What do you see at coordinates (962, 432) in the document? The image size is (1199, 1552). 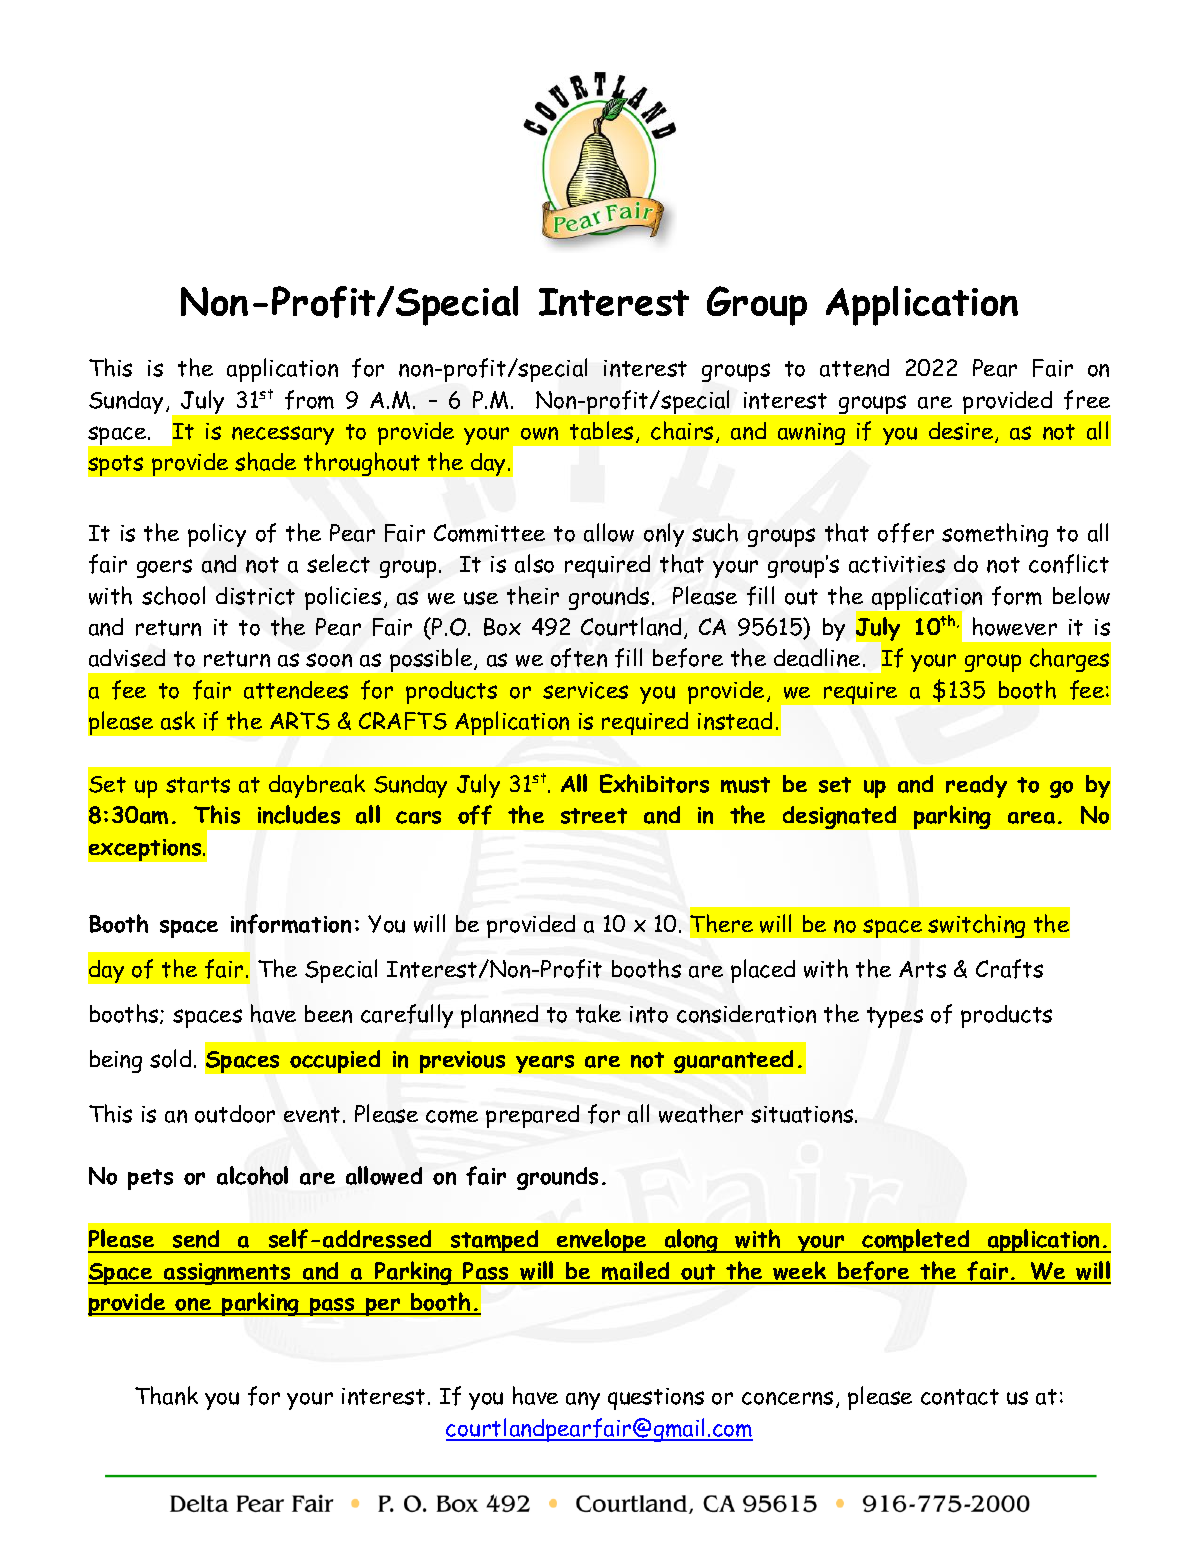 I see `desire` at bounding box center [962, 432].
